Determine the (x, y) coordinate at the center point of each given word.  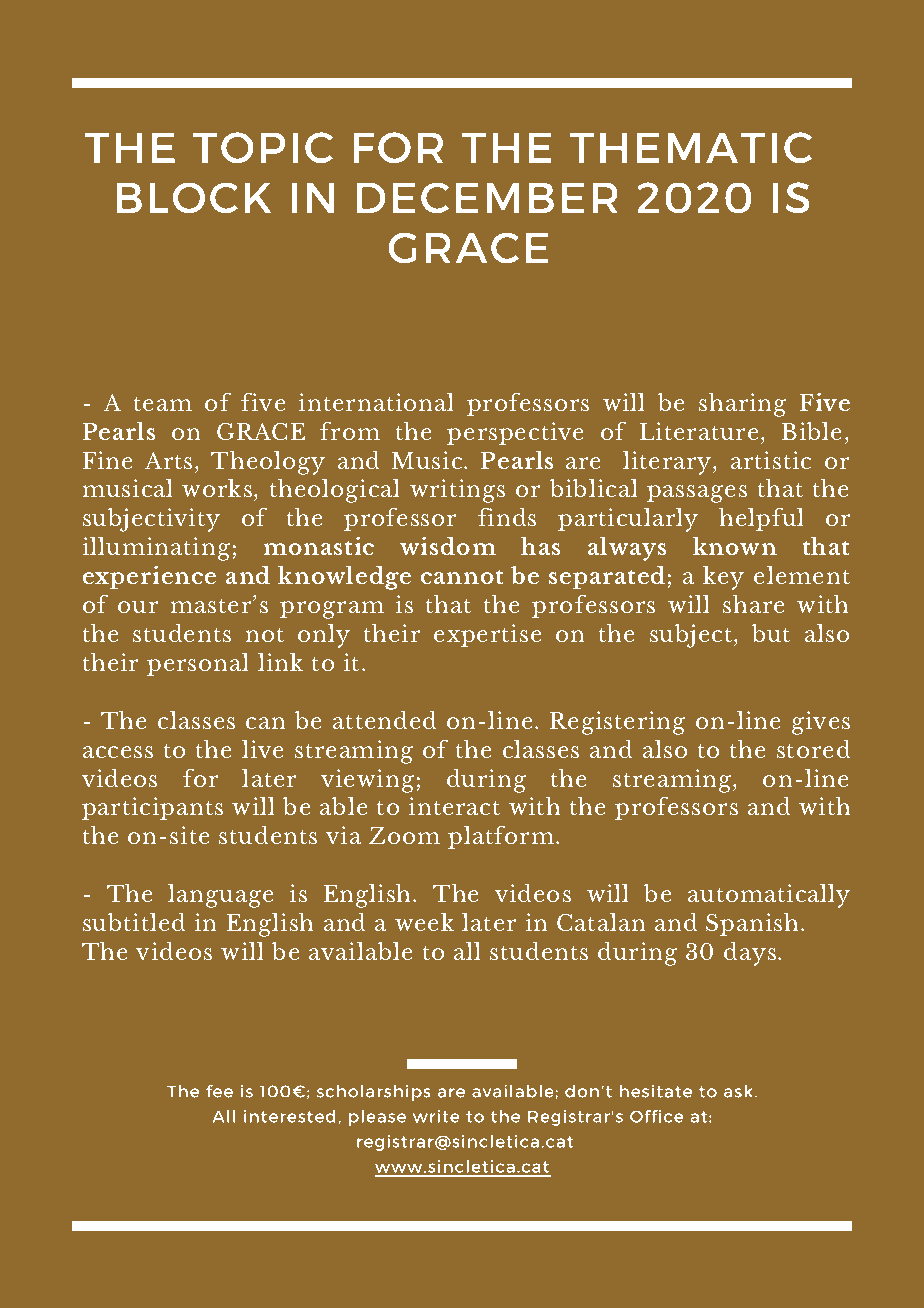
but (771, 633)
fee (219, 1091)
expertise (487, 635)
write (436, 1116)
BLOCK (194, 198)
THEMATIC (691, 147)
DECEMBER (487, 198)
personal (197, 664)
